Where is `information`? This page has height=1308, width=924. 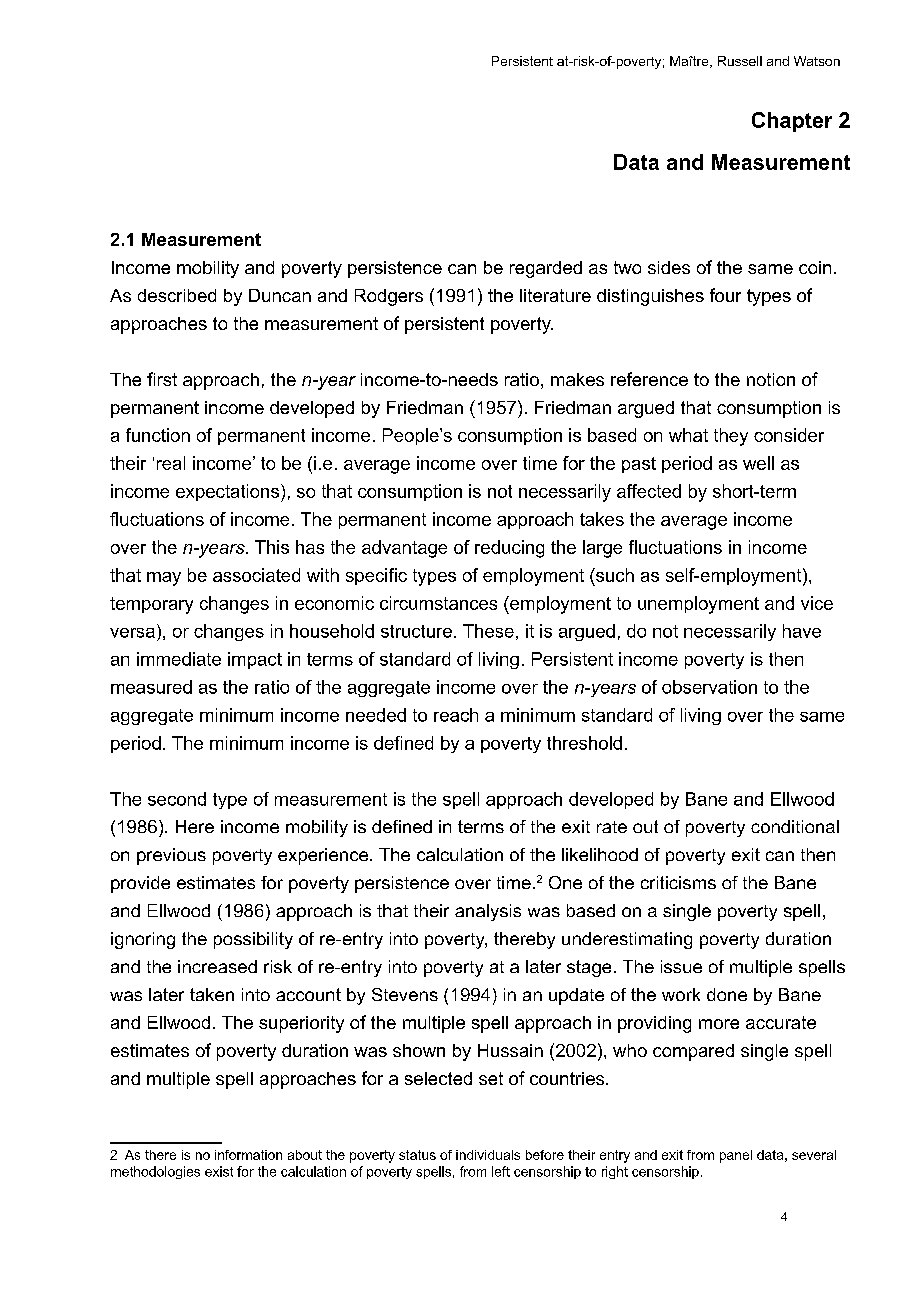
information is located at coordinates (248, 1155).
